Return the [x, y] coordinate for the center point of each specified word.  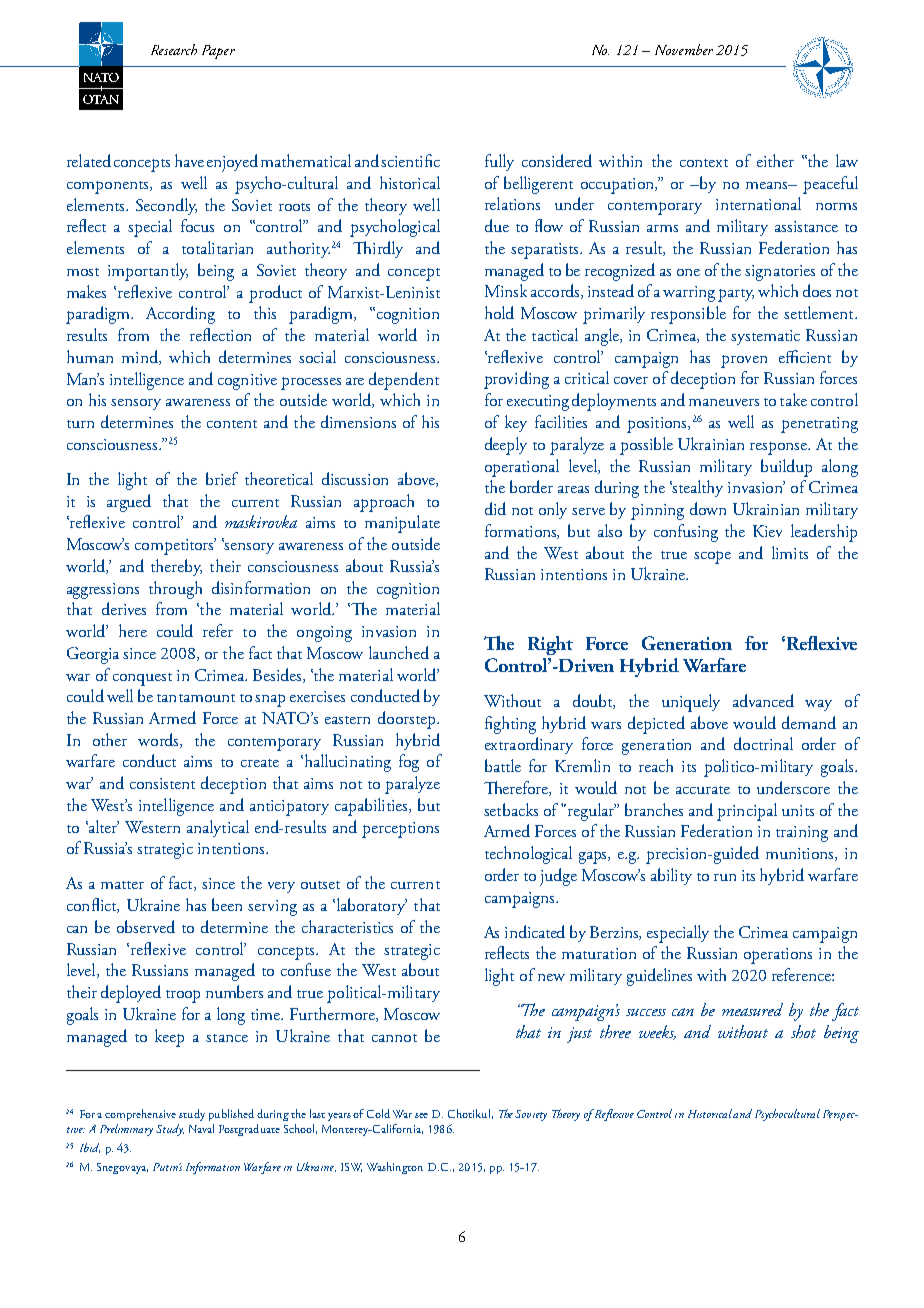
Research [174, 49]
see [421, 1115]
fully [499, 162]
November [684, 49]
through [175, 590]
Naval [201, 1128]
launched [399, 652]
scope [712, 557]
